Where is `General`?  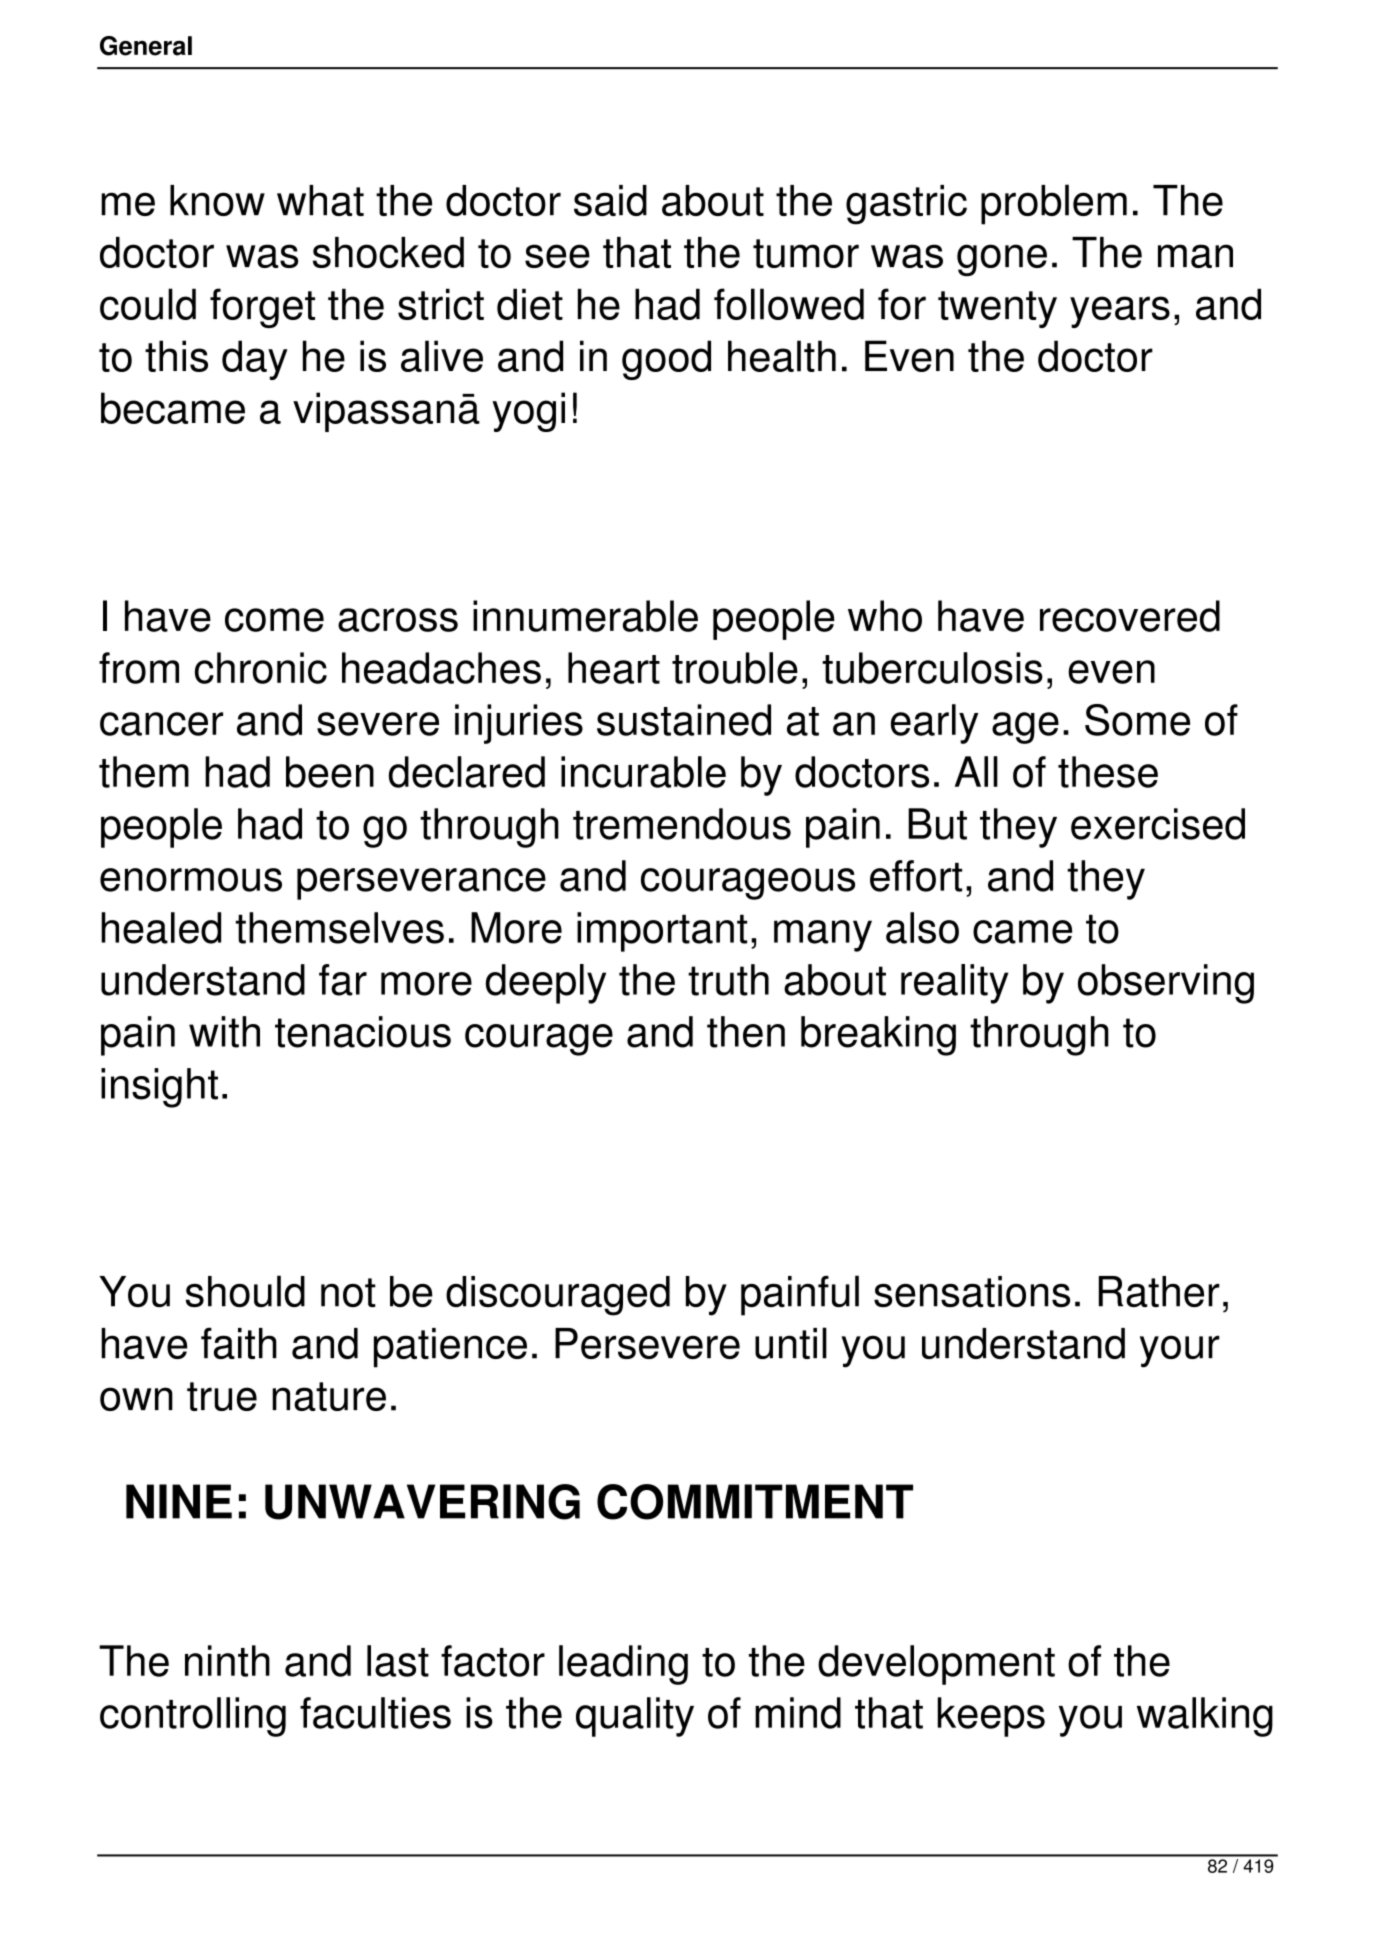
General is located at coordinates (146, 46).
